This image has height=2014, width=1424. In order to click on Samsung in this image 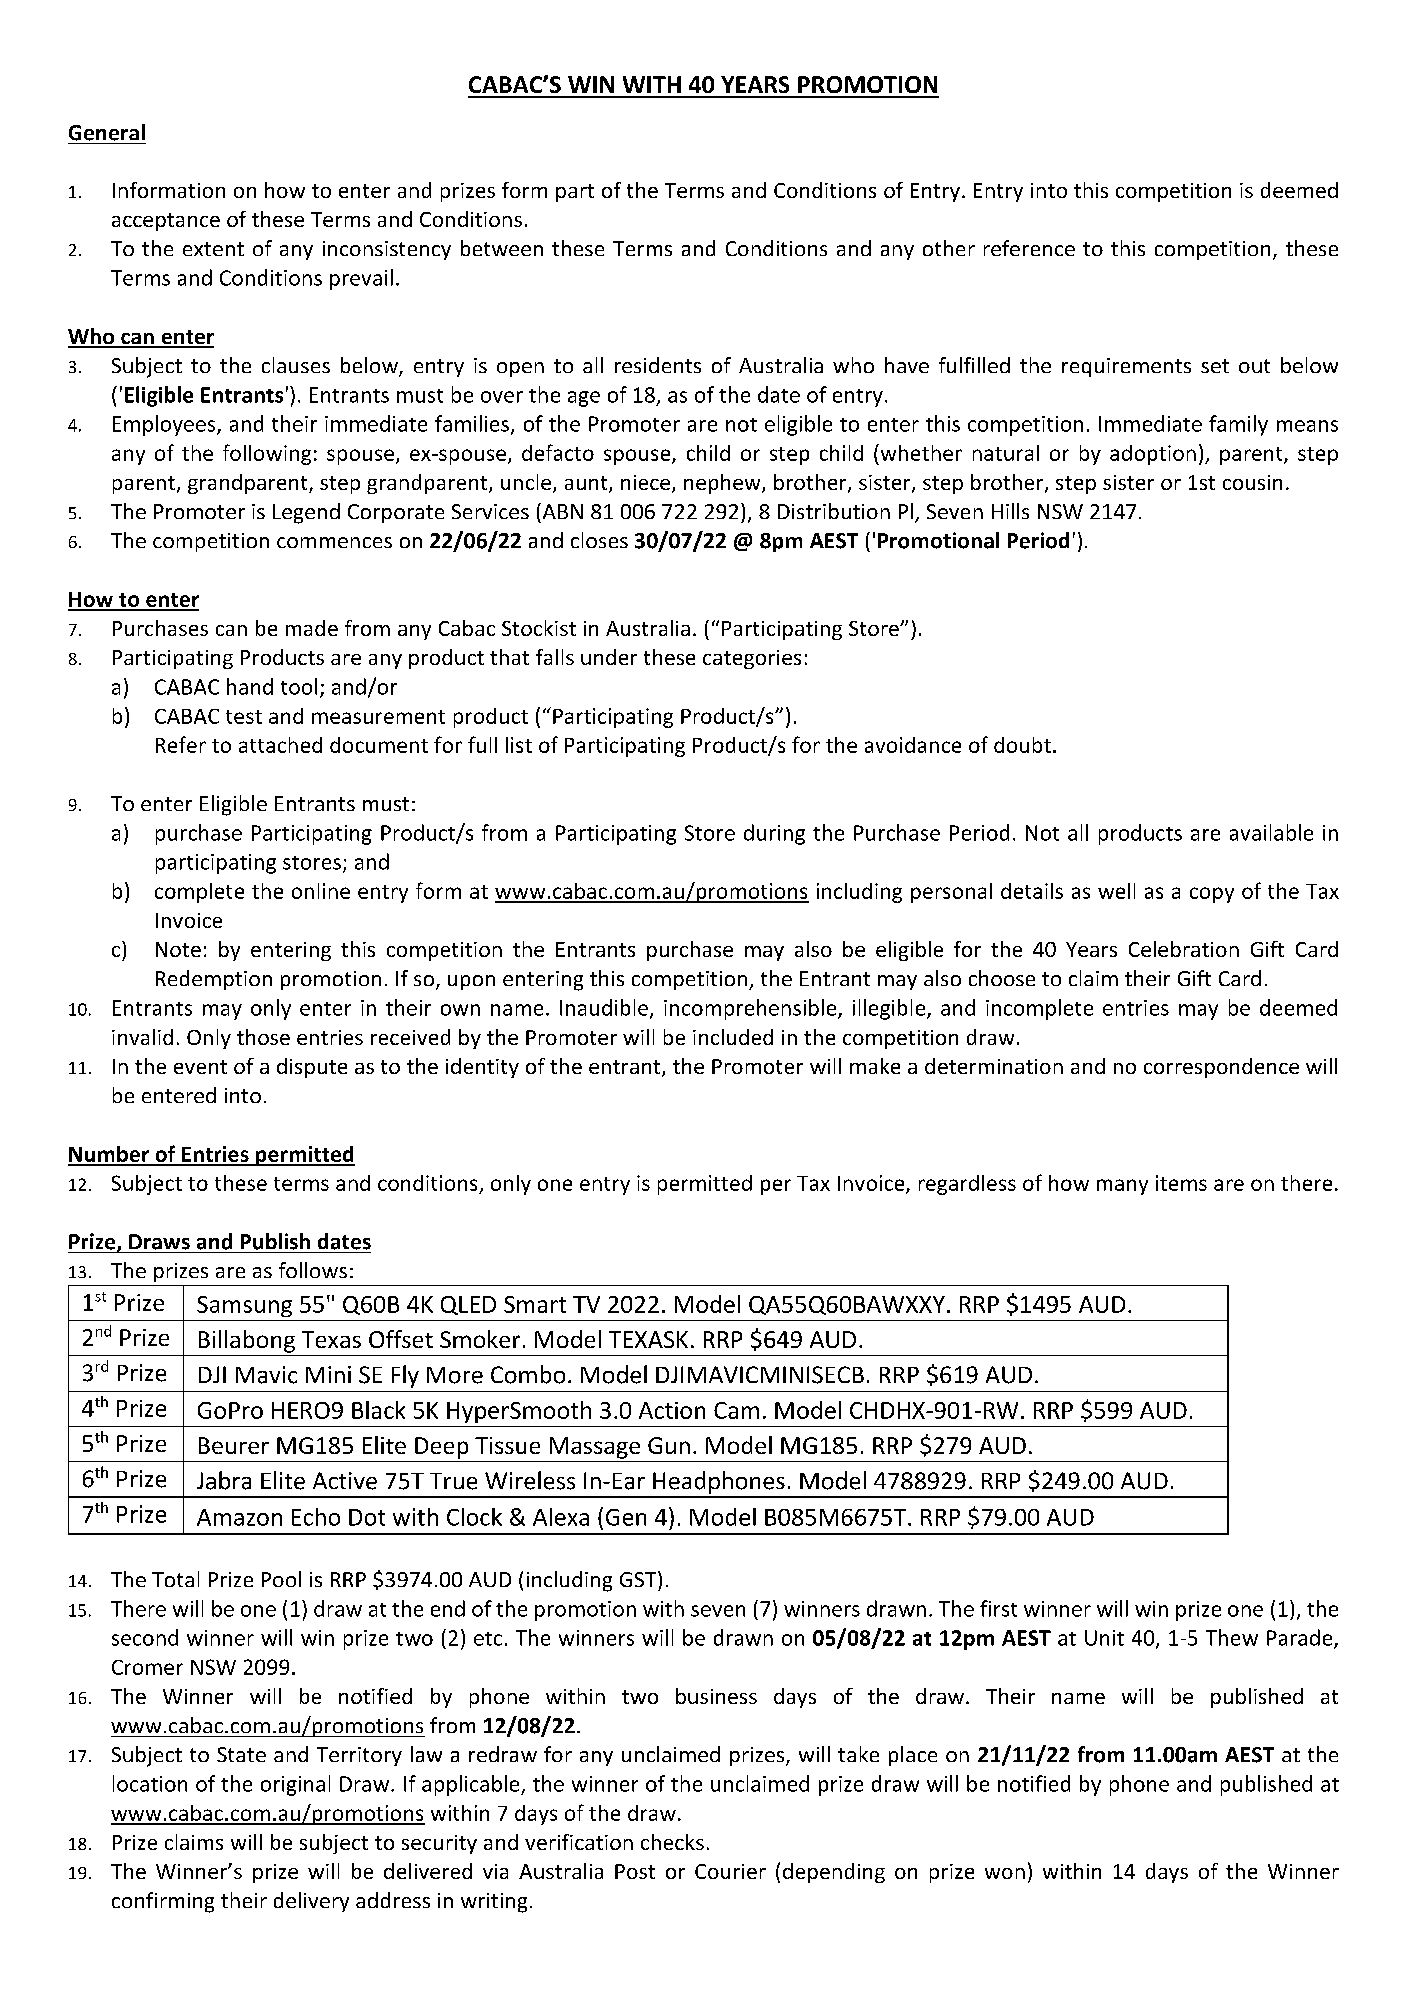, I will do `click(244, 1306)`.
